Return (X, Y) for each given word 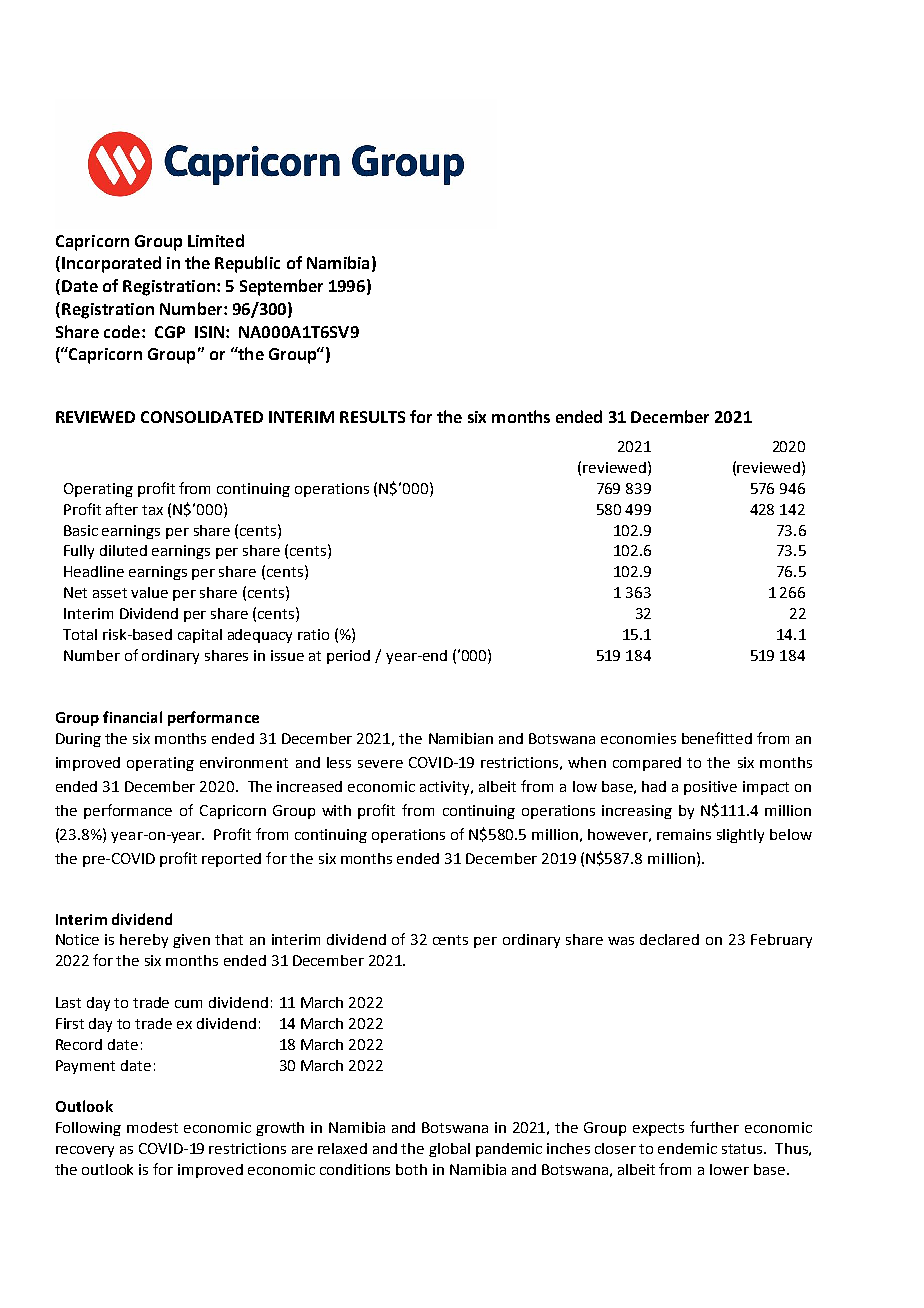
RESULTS (372, 417)
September (281, 287)
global (449, 1150)
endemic (687, 1148)
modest (152, 1127)
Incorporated (111, 264)
